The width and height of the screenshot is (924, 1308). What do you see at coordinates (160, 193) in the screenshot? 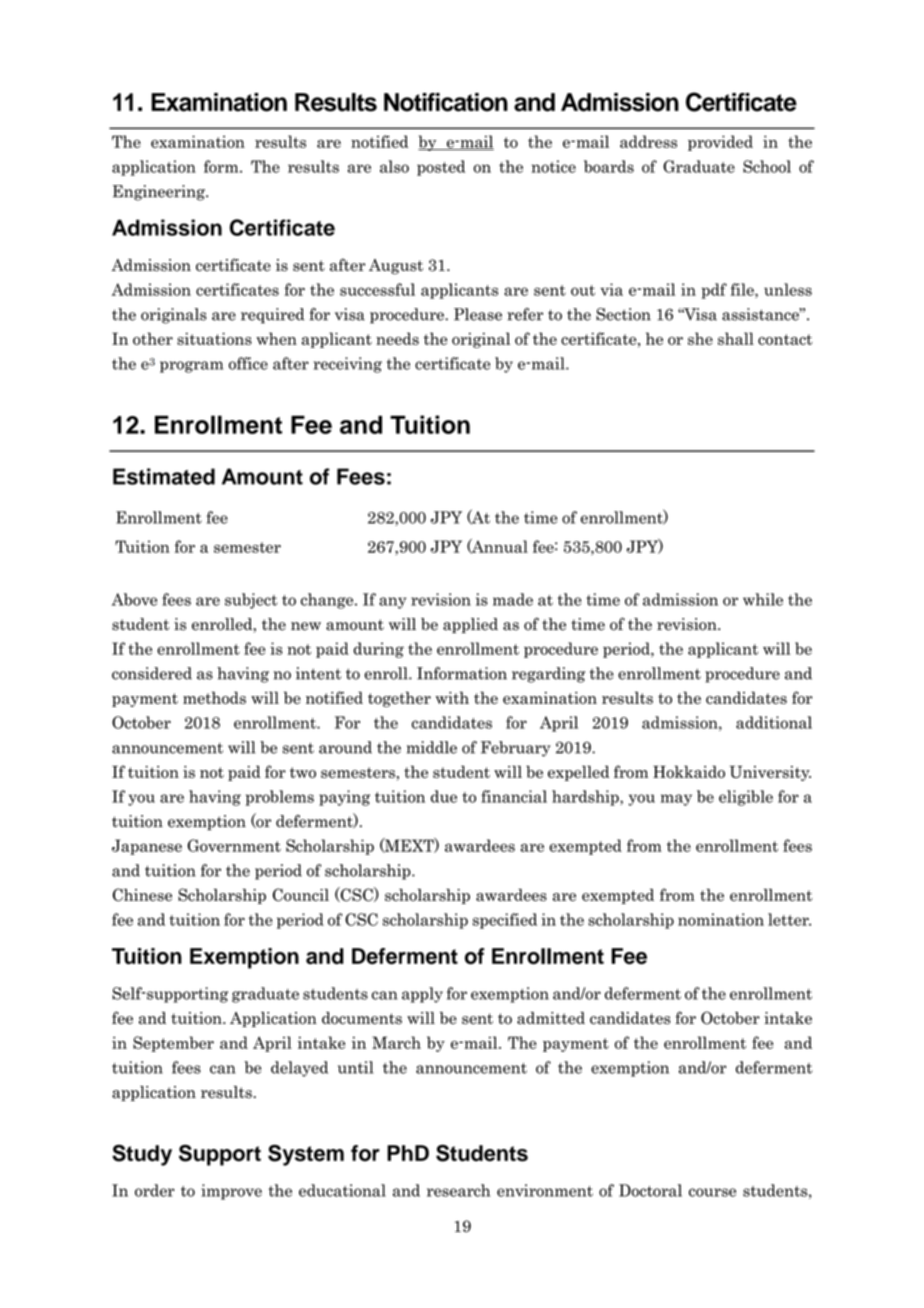
I see `Engineering` at bounding box center [160, 193].
